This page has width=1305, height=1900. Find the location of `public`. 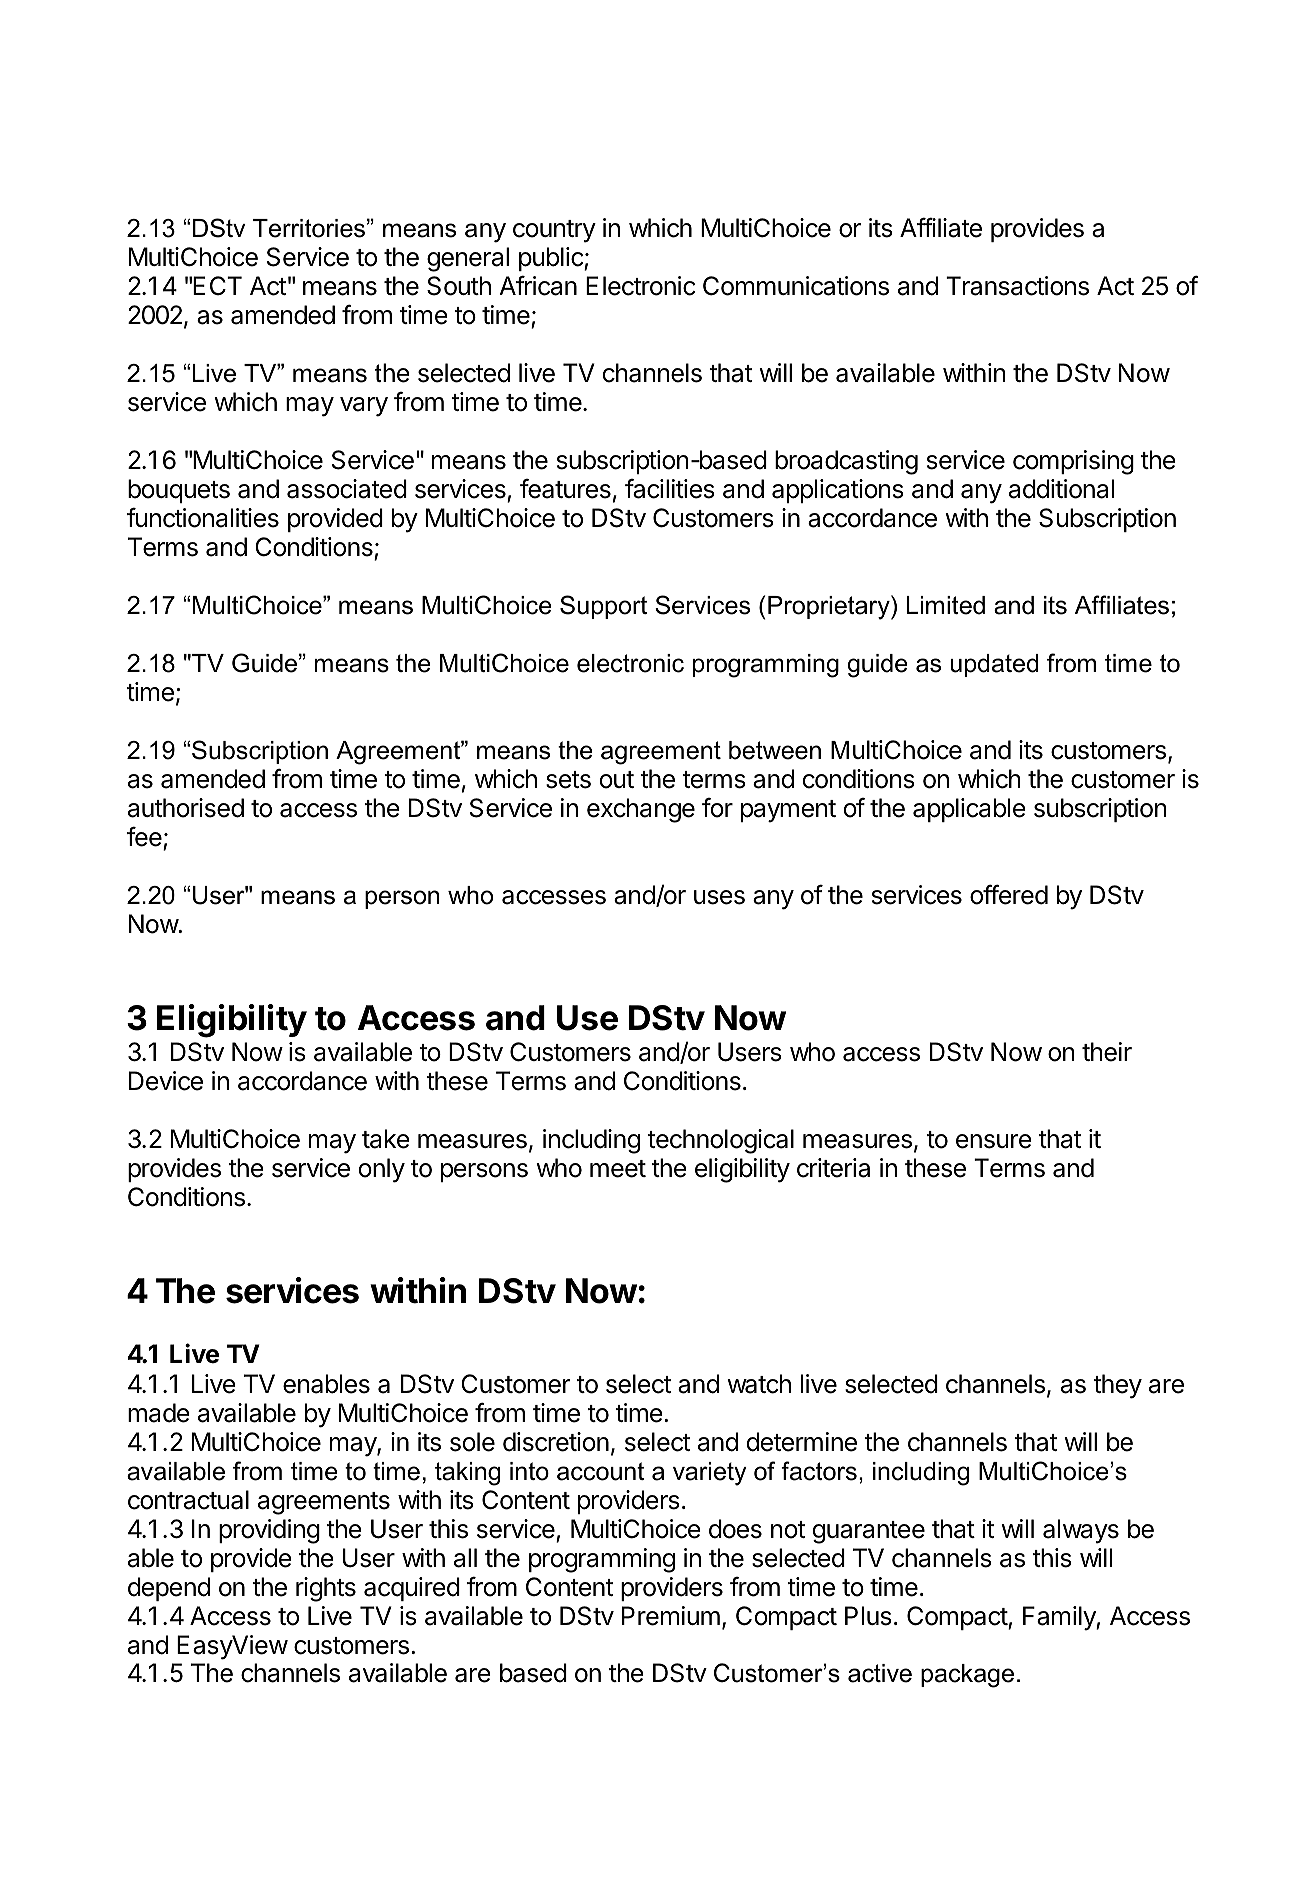

public is located at coordinates (552, 259).
